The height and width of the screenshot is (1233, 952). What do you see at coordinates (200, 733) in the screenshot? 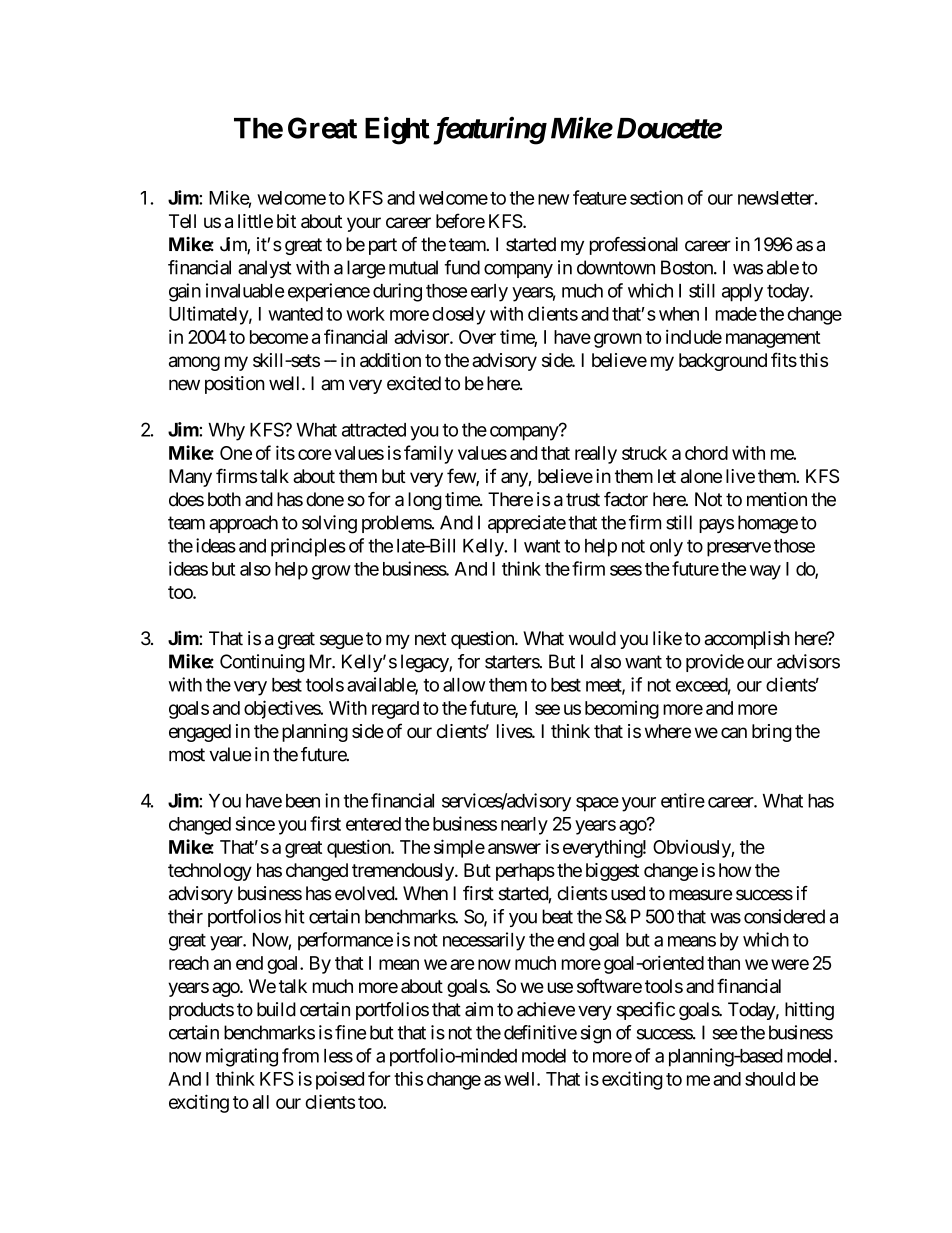
I see `engaged` at bounding box center [200, 733].
